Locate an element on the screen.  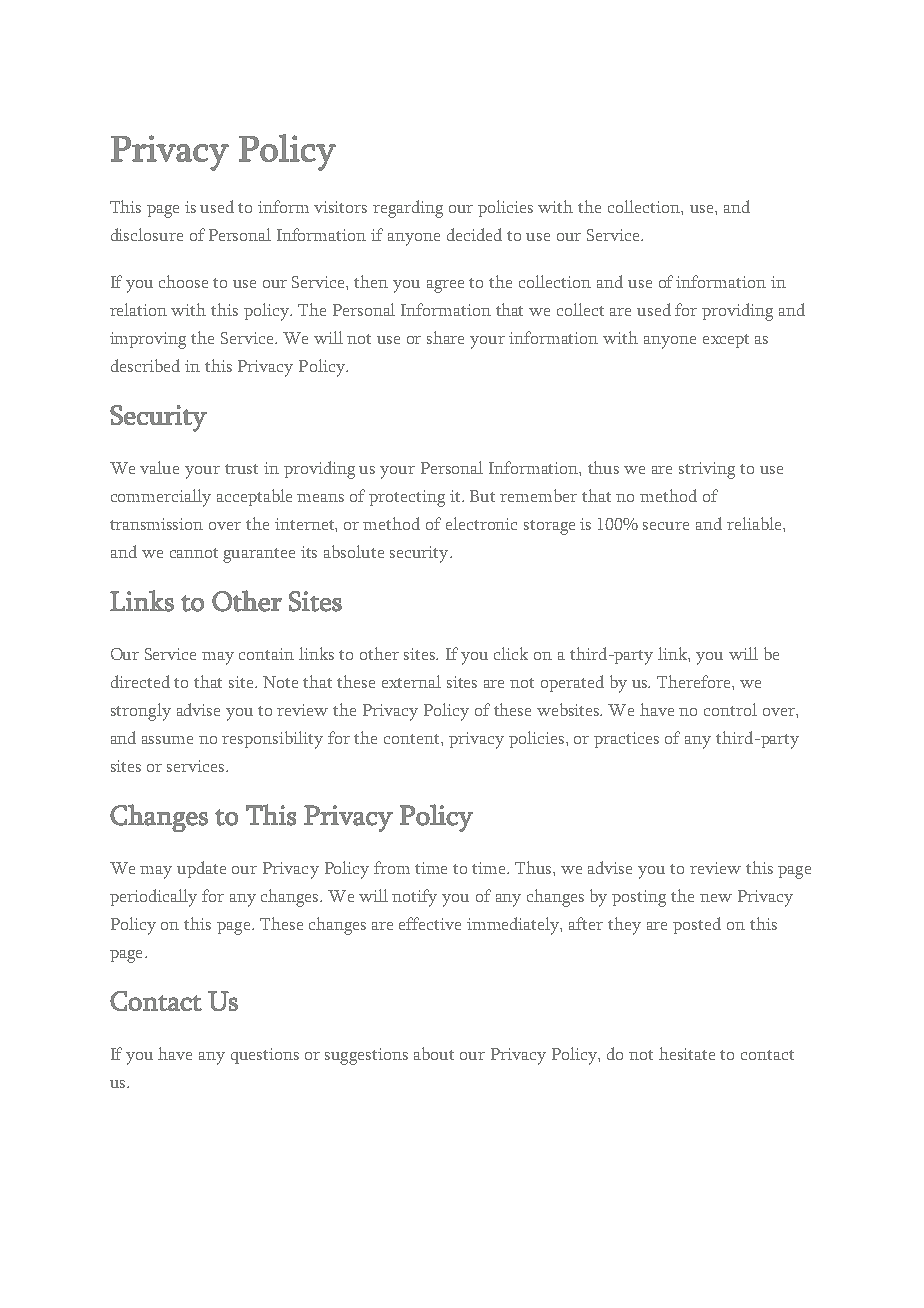
secure is located at coordinates (666, 526).
